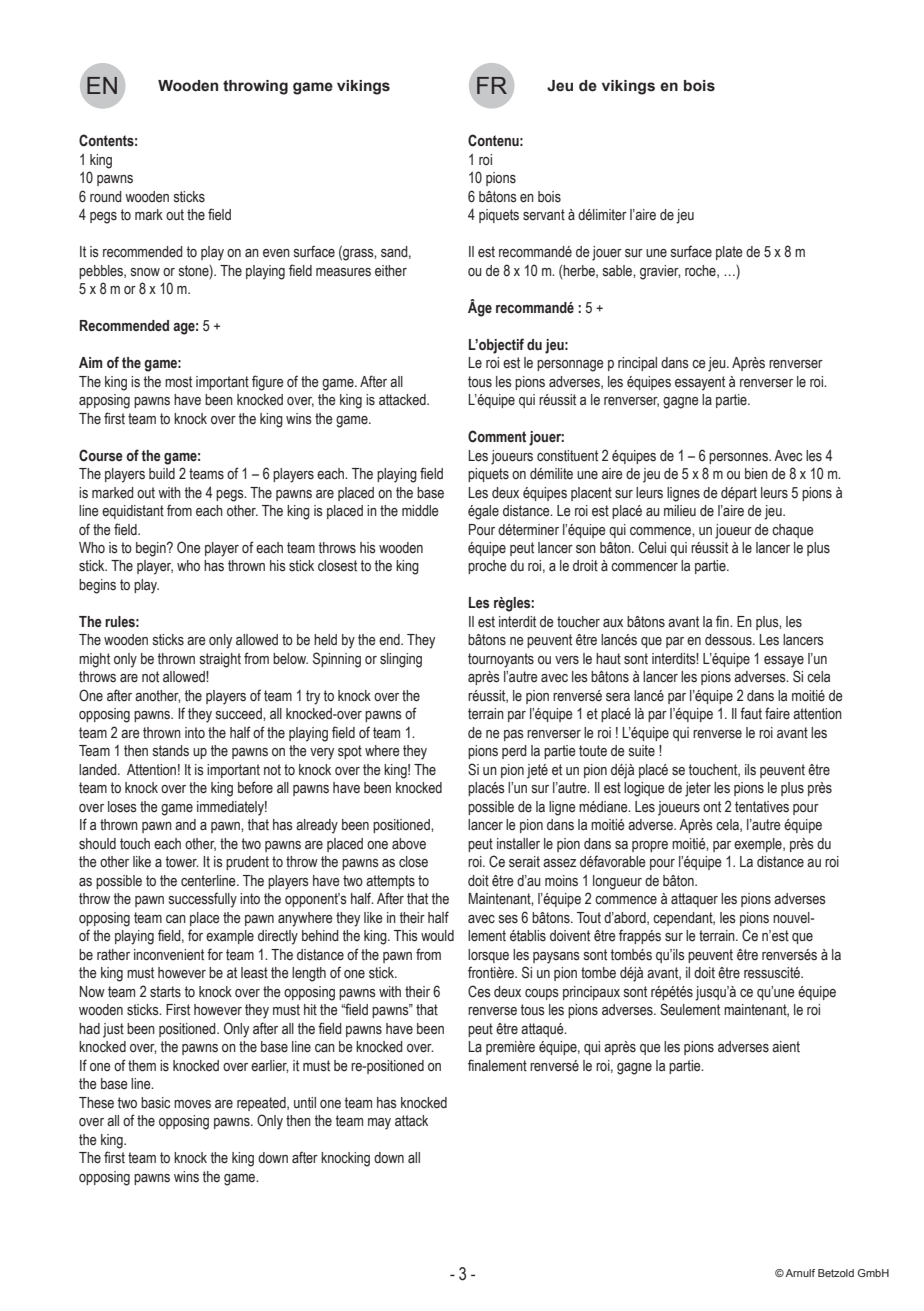  Describe the element at coordinates (192, 1104) in the screenshot. I see `moves` at that location.
